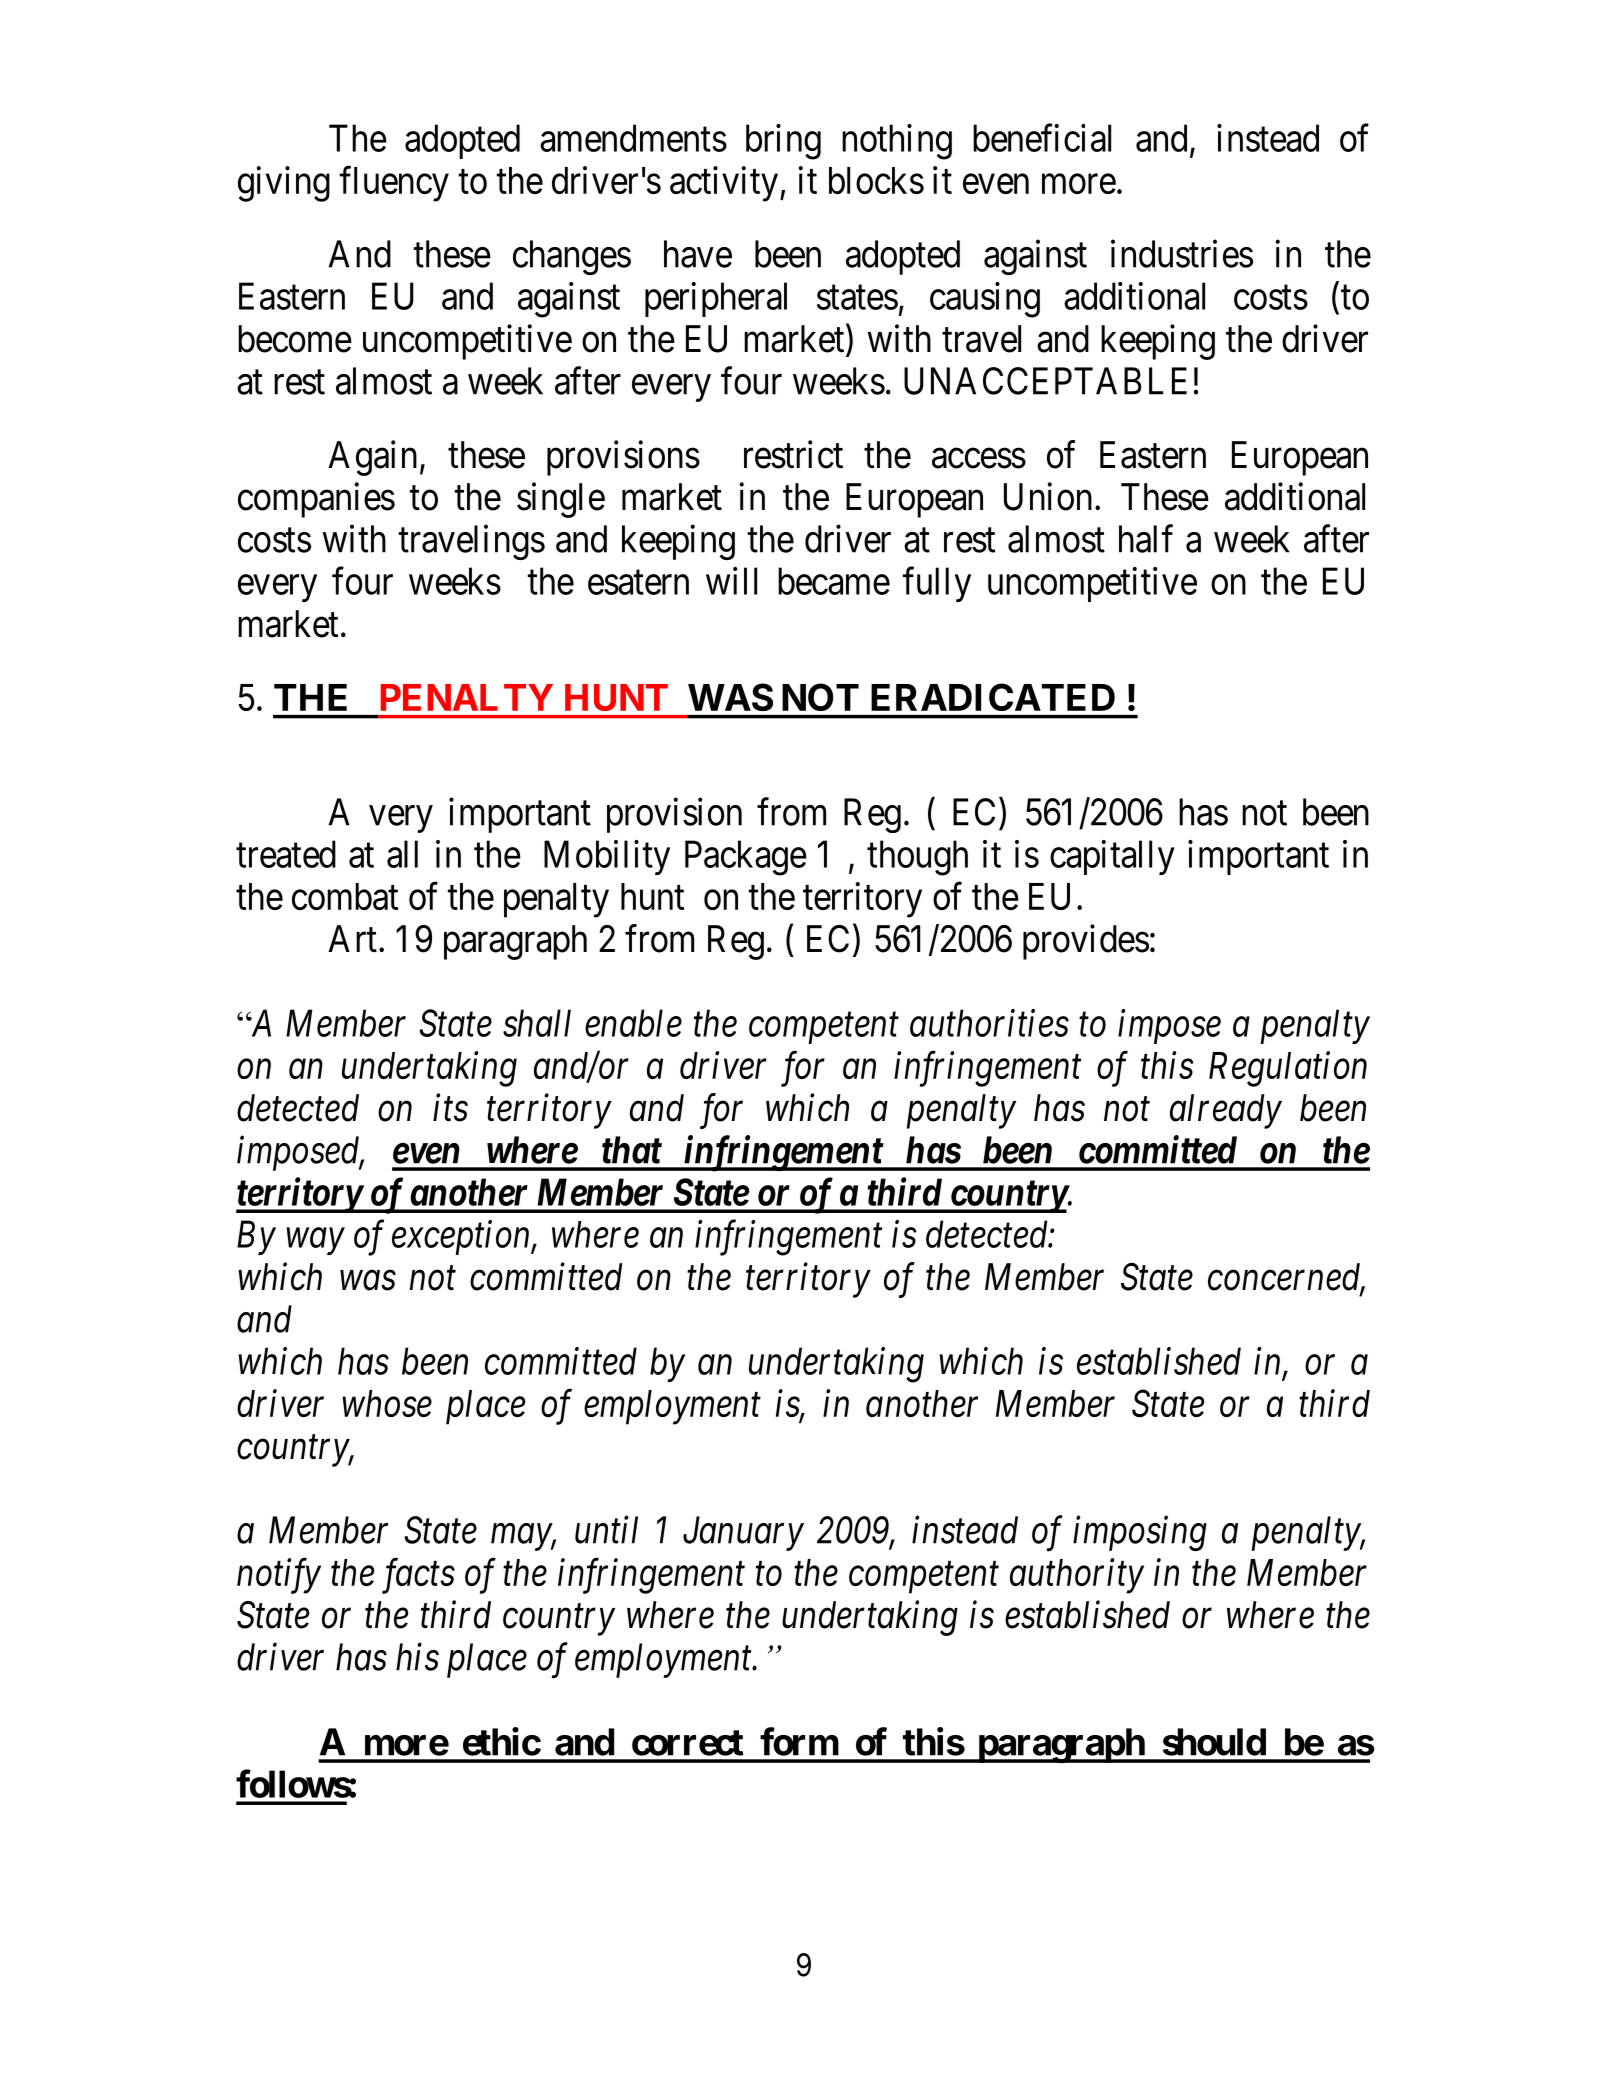 This screenshot has height=2078, width=1606. What do you see at coordinates (286, 854) in the screenshot?
I see `treated` at bounding box center [286, 854].
